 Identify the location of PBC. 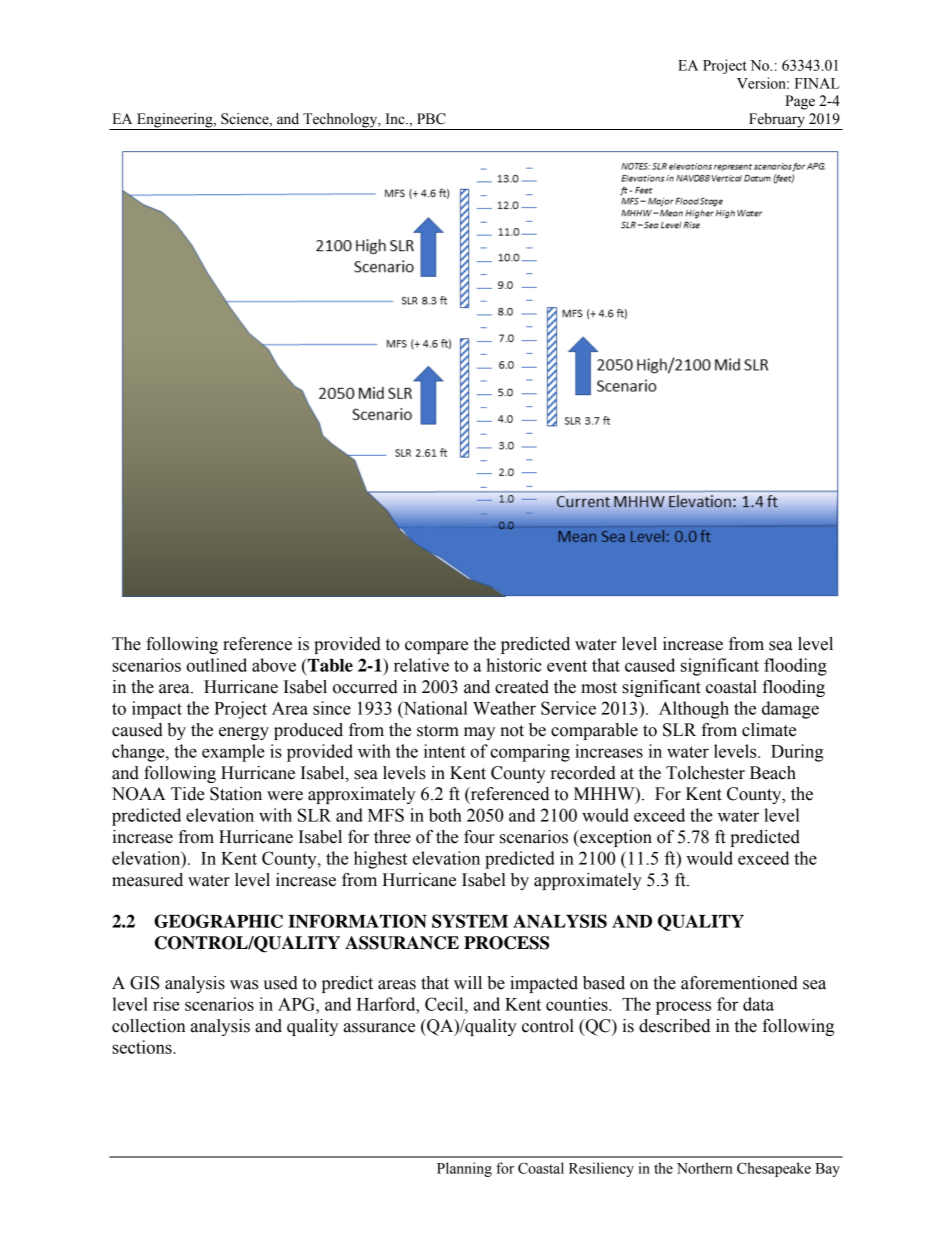
(431, 119).
